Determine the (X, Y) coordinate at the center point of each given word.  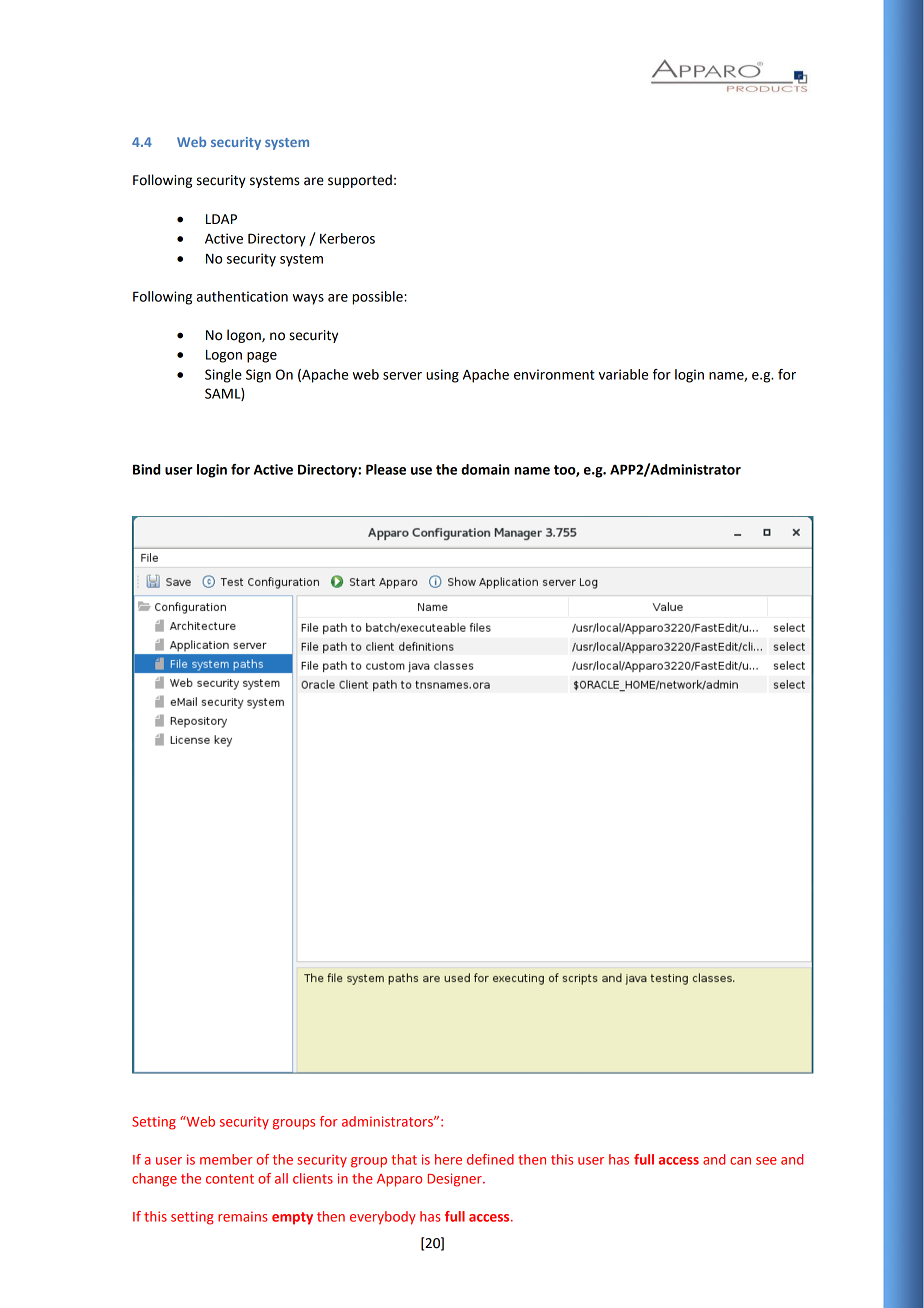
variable (623, 374)
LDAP (221, 219)
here (448, 1159)
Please (386, 469)
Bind (146, 469)
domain (485, 469)
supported (360, 181)
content (230, 1179)
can (740, 1161)
